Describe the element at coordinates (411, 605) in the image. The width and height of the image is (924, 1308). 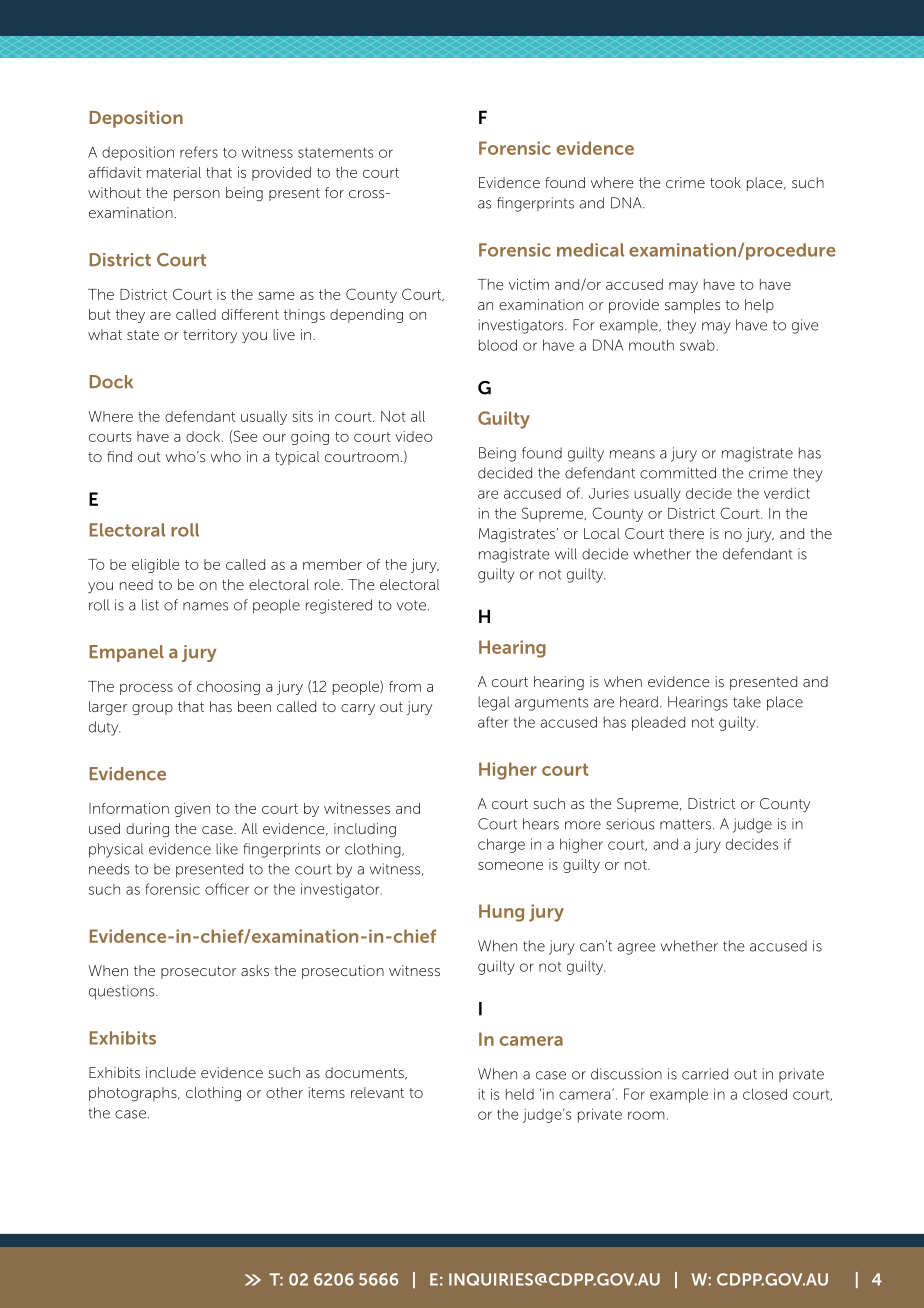
I see `vote` at that location.
